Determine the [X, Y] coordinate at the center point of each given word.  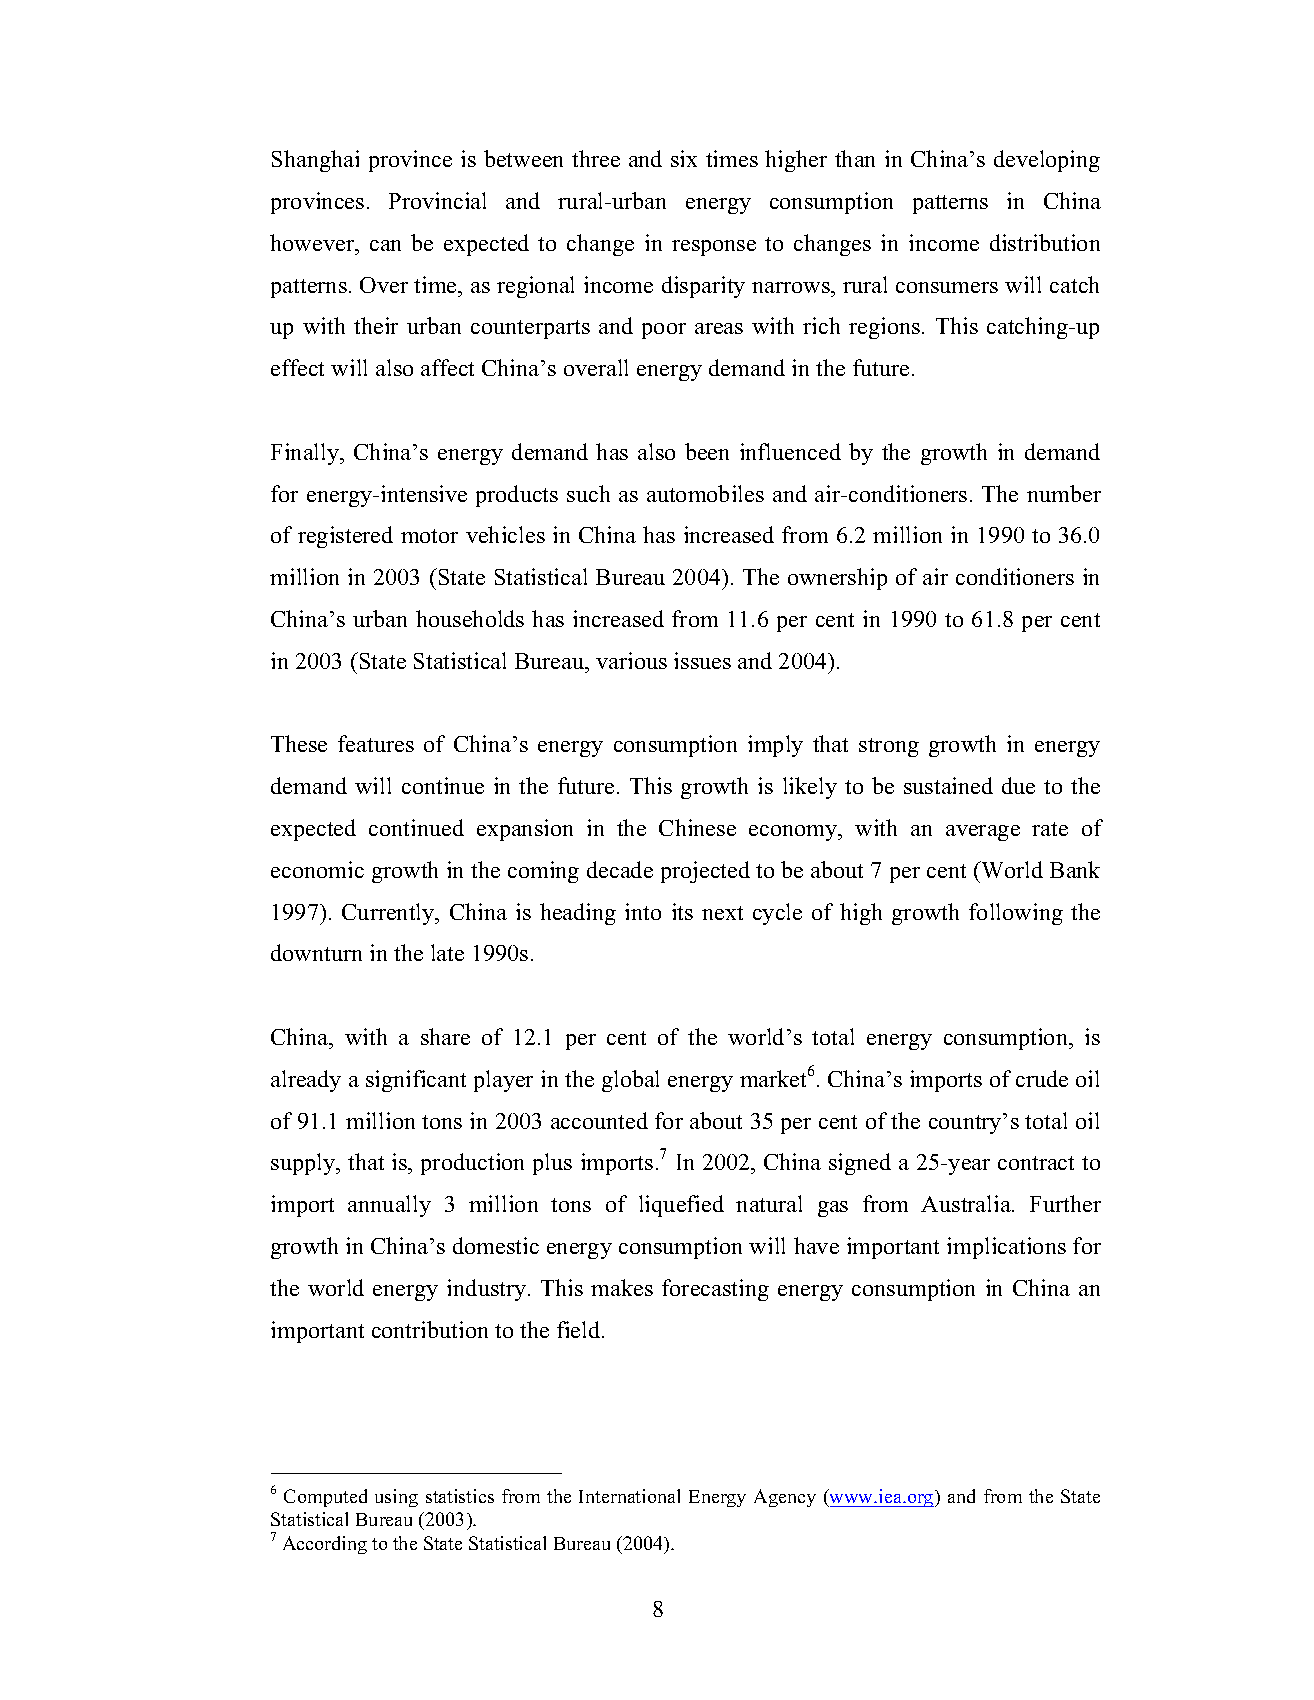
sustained [948, 785]
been [707, 451]
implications [1006, 1248]
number [1064, 493]
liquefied [681, 1206]
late [447, 952]
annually [389, 1206]
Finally [306, 454]
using [396, 1498]
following [1016, 914]
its [682, 911]
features [376, 743]
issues [702, 660]
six [684, 158]
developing [1047, 161]
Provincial [437, 200]
